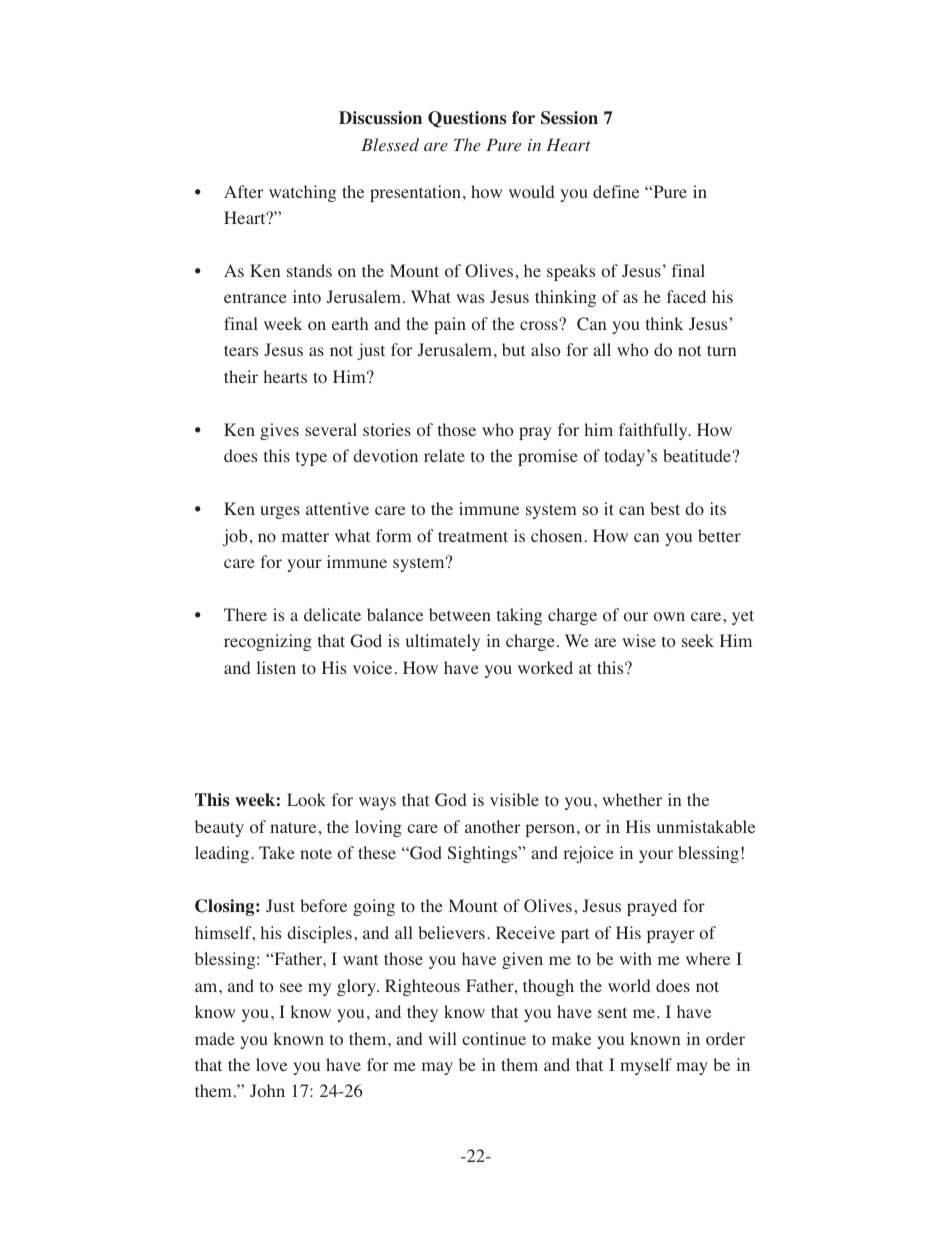 The height and width of the screenshot is (1233, 952). Describe the element at coordinates (450, 325) in the screenshot. I see `pain` at that location.
